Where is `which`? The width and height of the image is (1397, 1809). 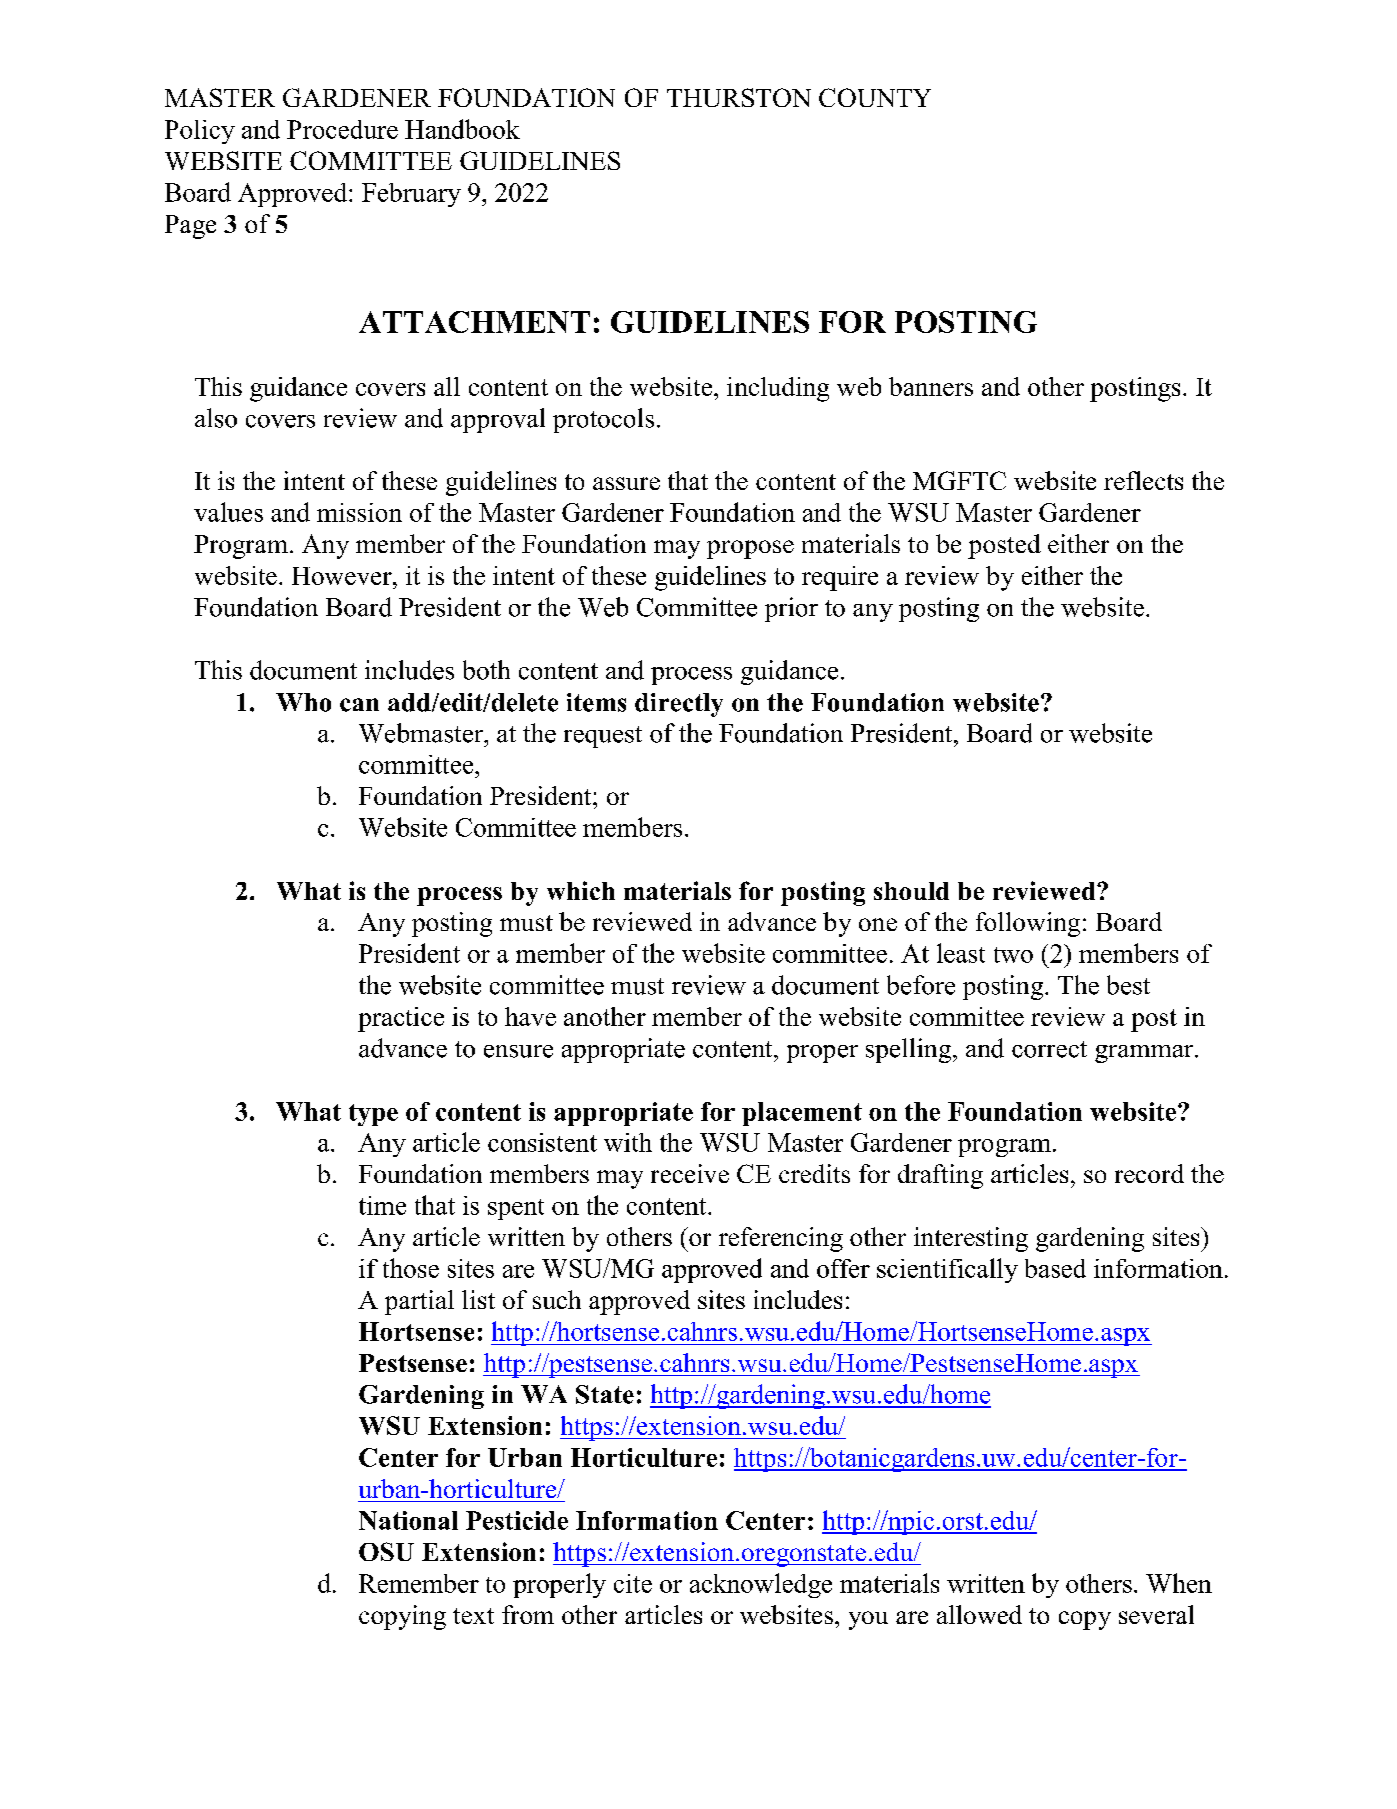 which is located at coordinates (581, 890).
